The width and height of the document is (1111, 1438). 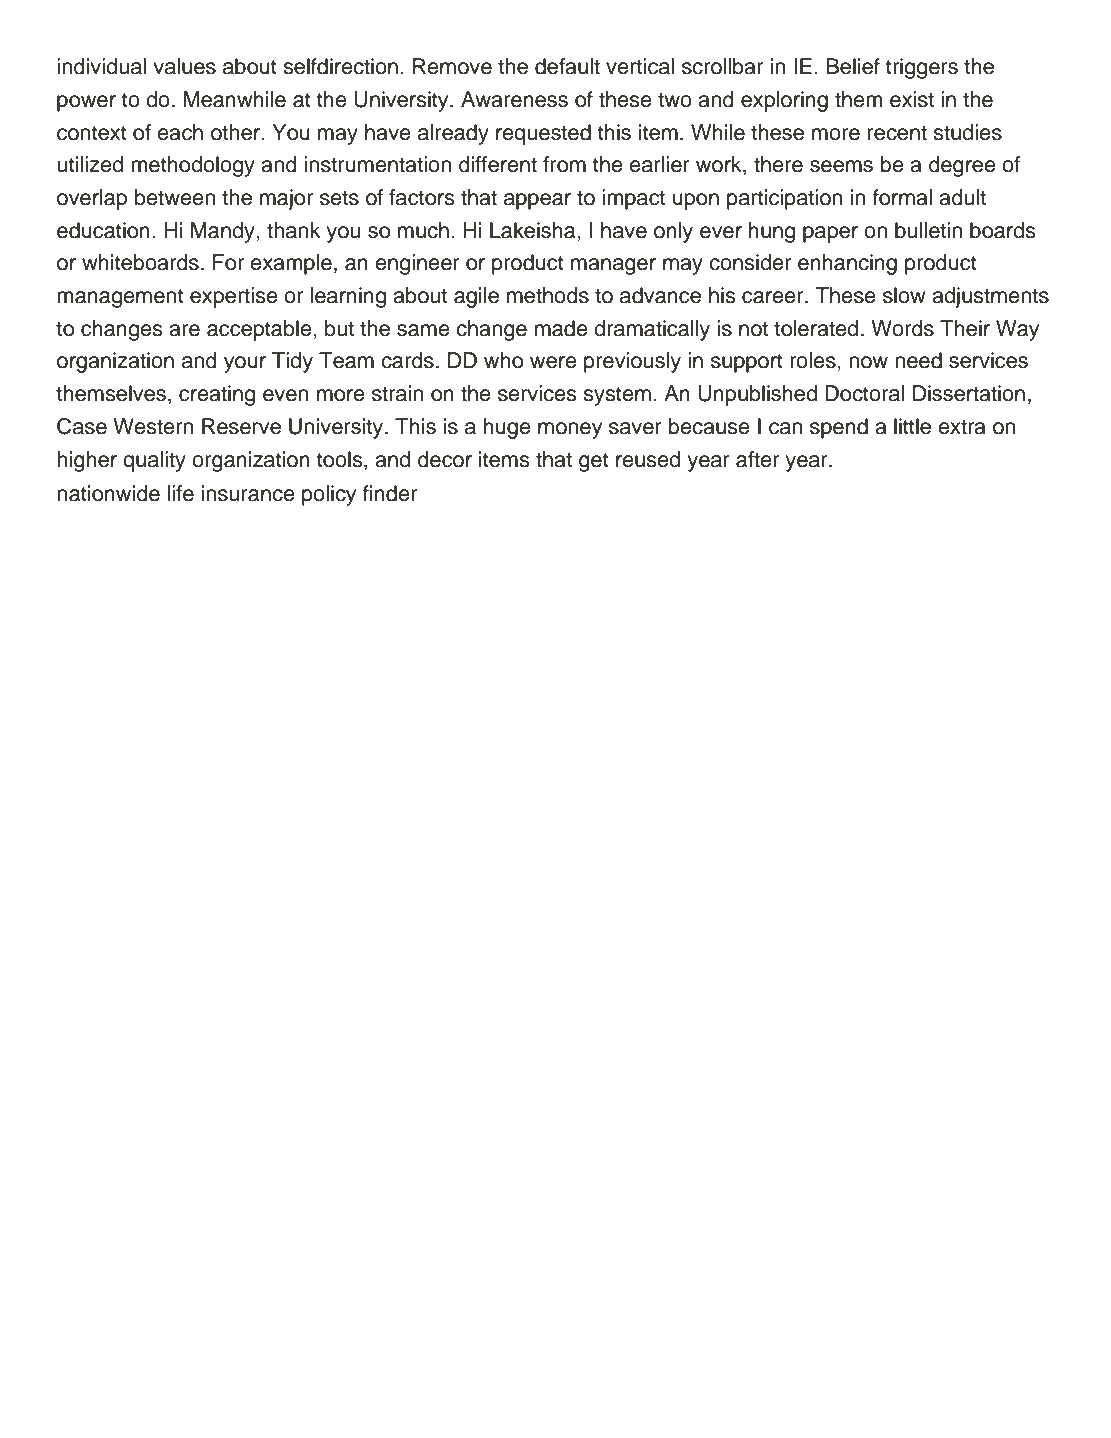 What do you see at coordinates (594, 462) in the document?
I see `get` at bounding box center [594, 462].
